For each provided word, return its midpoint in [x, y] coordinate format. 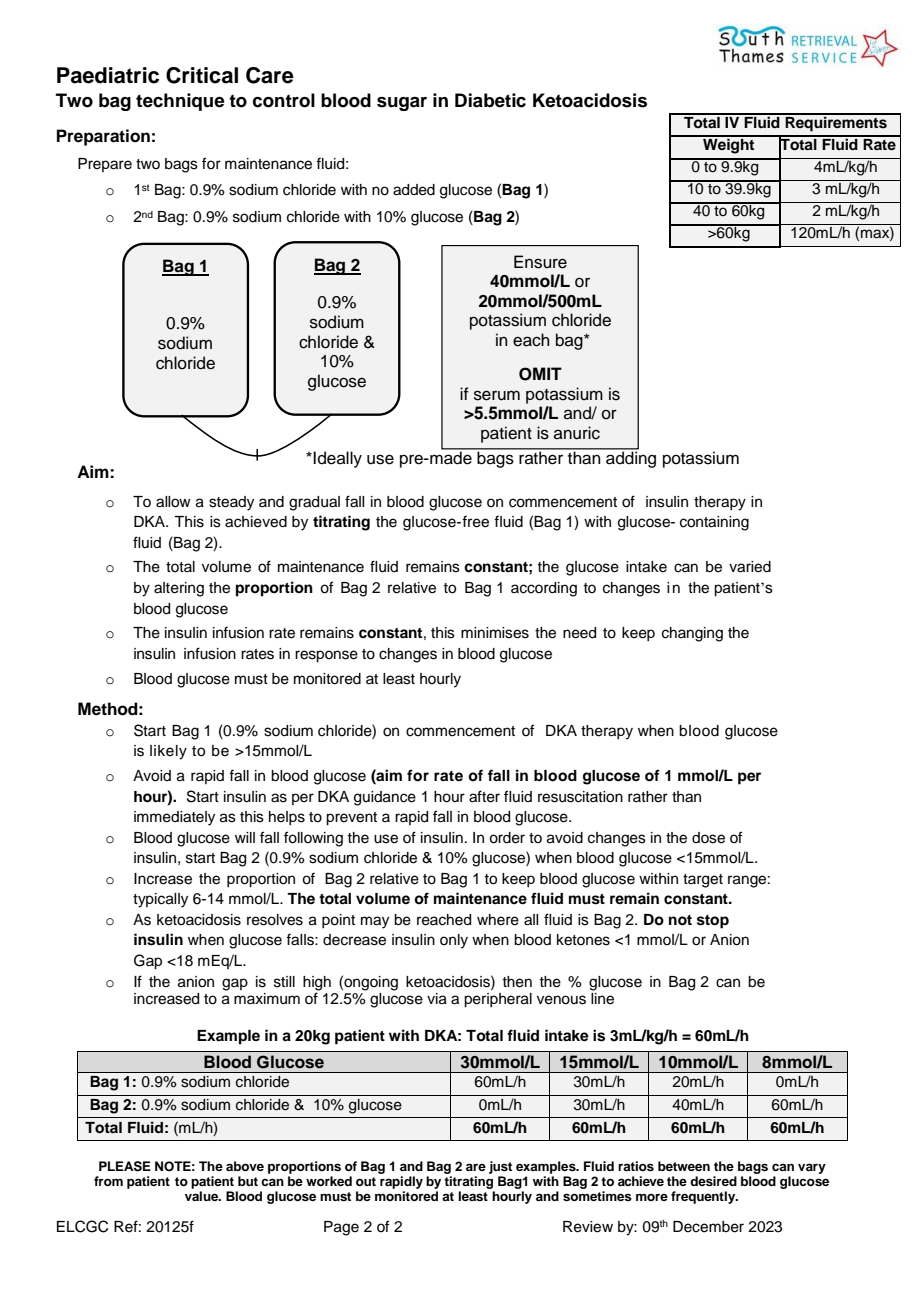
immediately [174, 818]
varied [750, 567]
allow [173, 502]
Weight [729, 145]
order [507, 838]
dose [708, 838]
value [202, 1196]
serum [497, 395]
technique [180, 102]
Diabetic [490, 100]
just [500, 1167]
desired [713, 1181]
